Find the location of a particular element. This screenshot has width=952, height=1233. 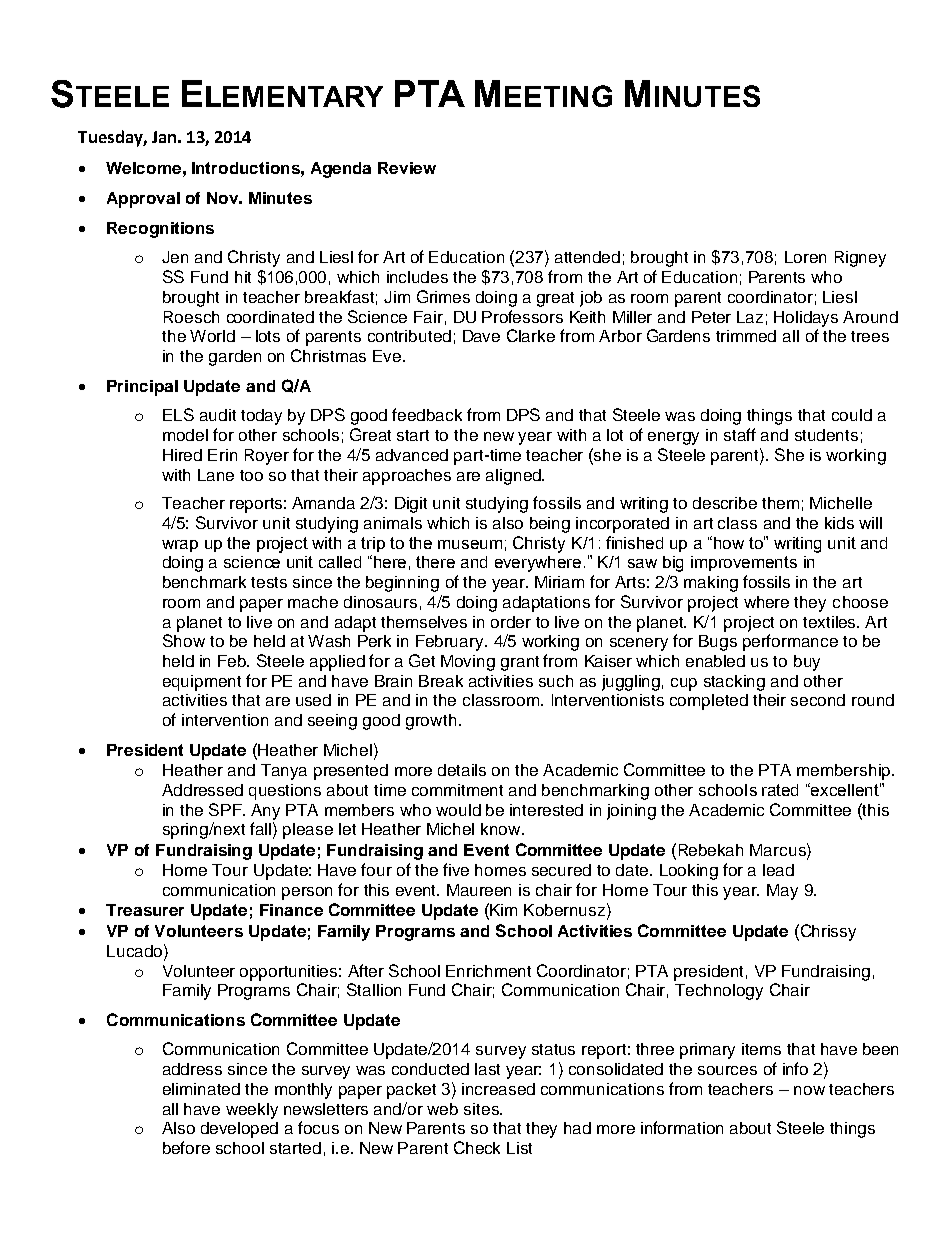

equipment is located at coordinates (202, 683).
